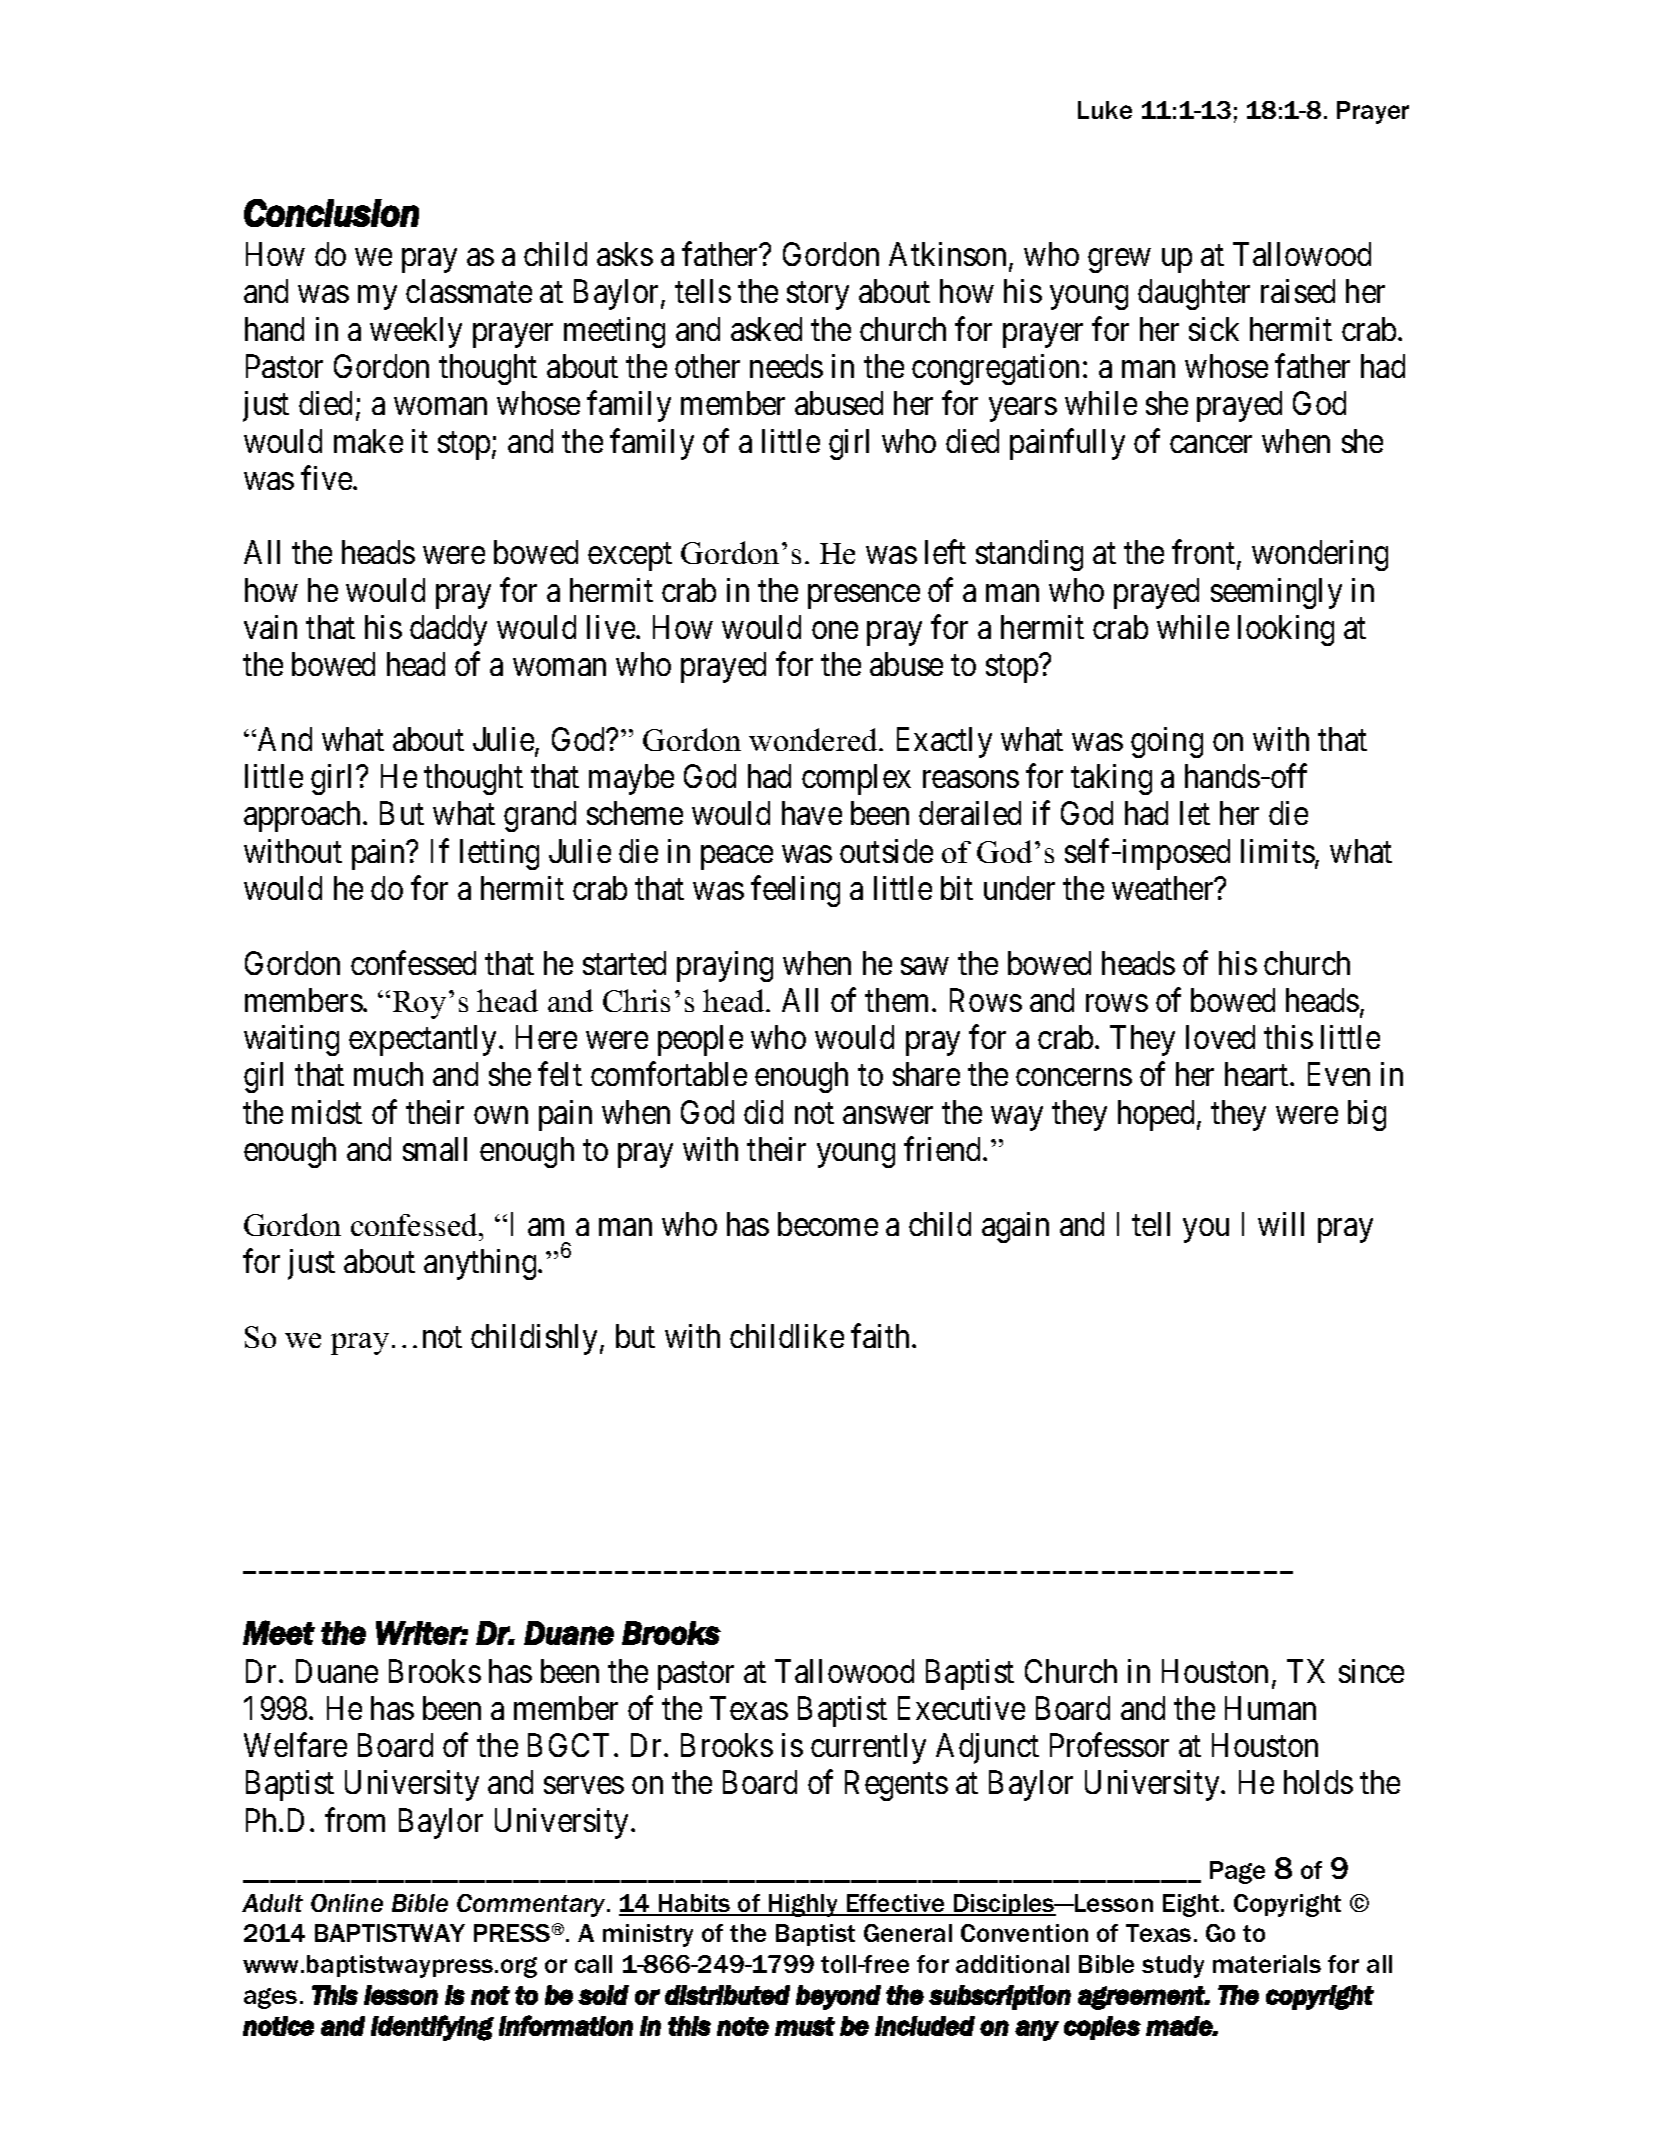  Describe the element at coordinates (432, 2028) in the screenshot. I see `identifying` at that location.
